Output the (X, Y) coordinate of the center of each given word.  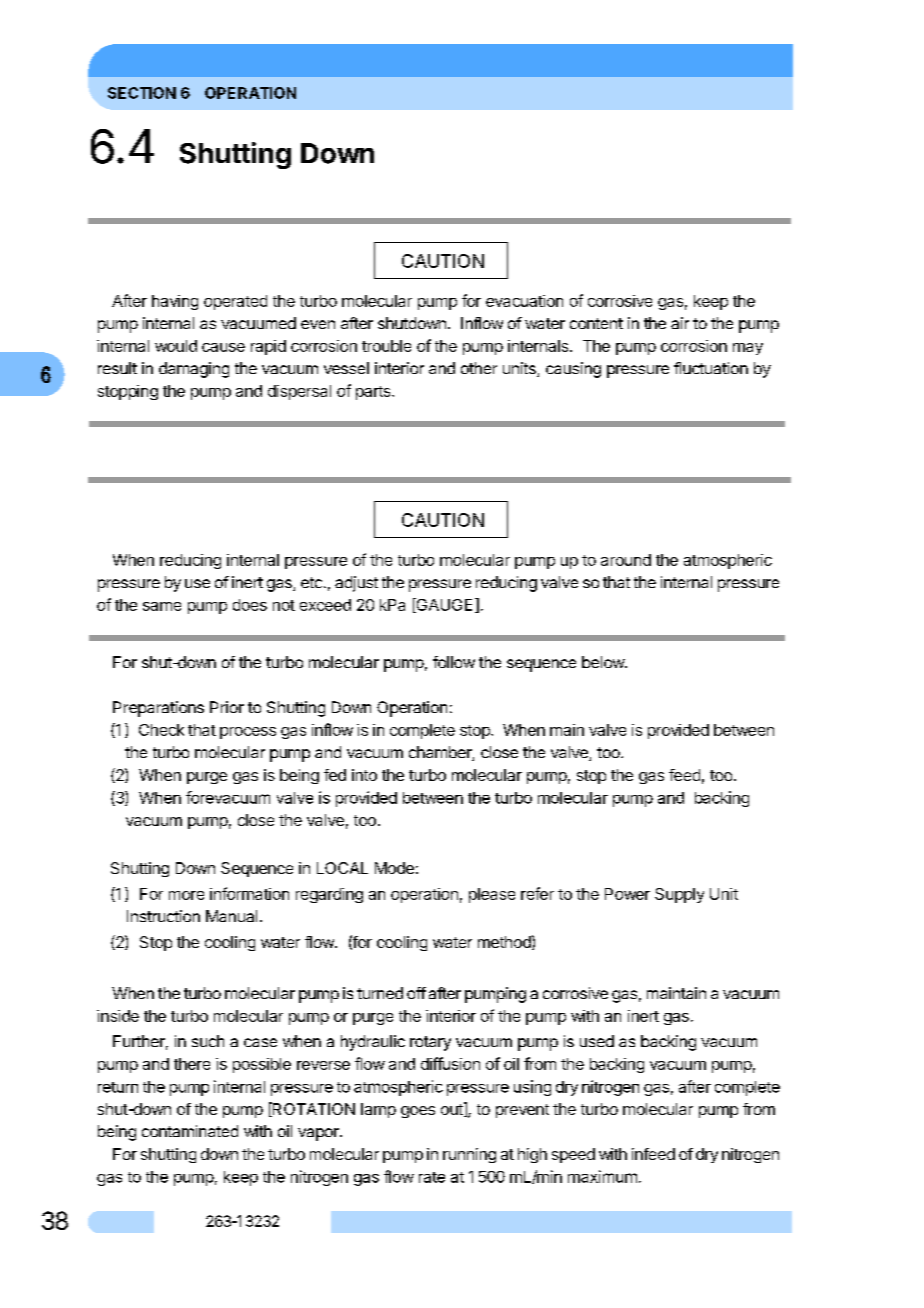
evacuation (524, 301)
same (162, 606)
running (469, 1155)
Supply (679, 895)
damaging (194, 370)
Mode (394, 868)
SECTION (142, 93)
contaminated (190, 1131)
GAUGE (445, 605)
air (680, 323)
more (186, 895)
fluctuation (711, 368)
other (479, 368)
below (604, 662)
